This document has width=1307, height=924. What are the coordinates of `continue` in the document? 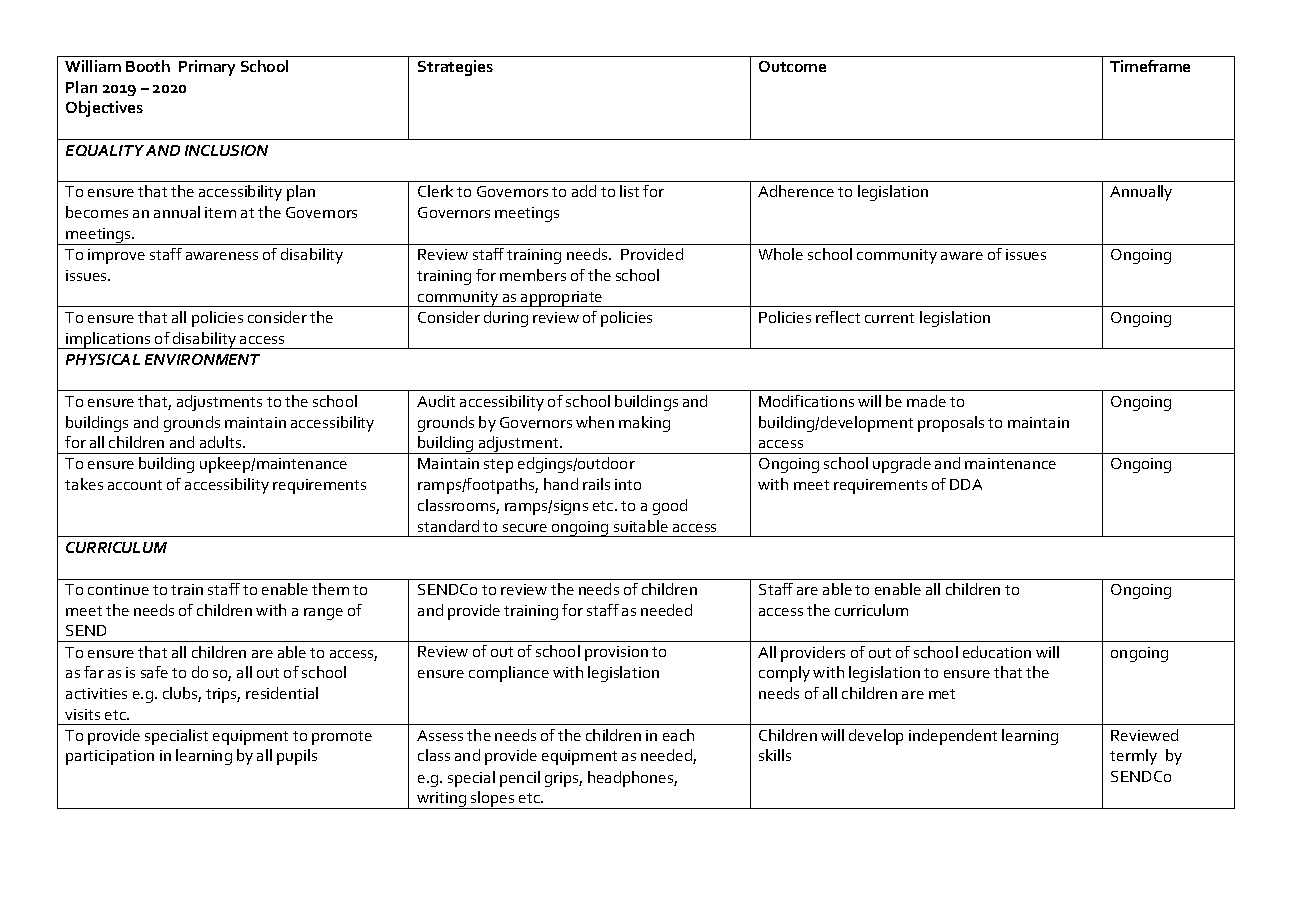 It's located at (118, 589).
